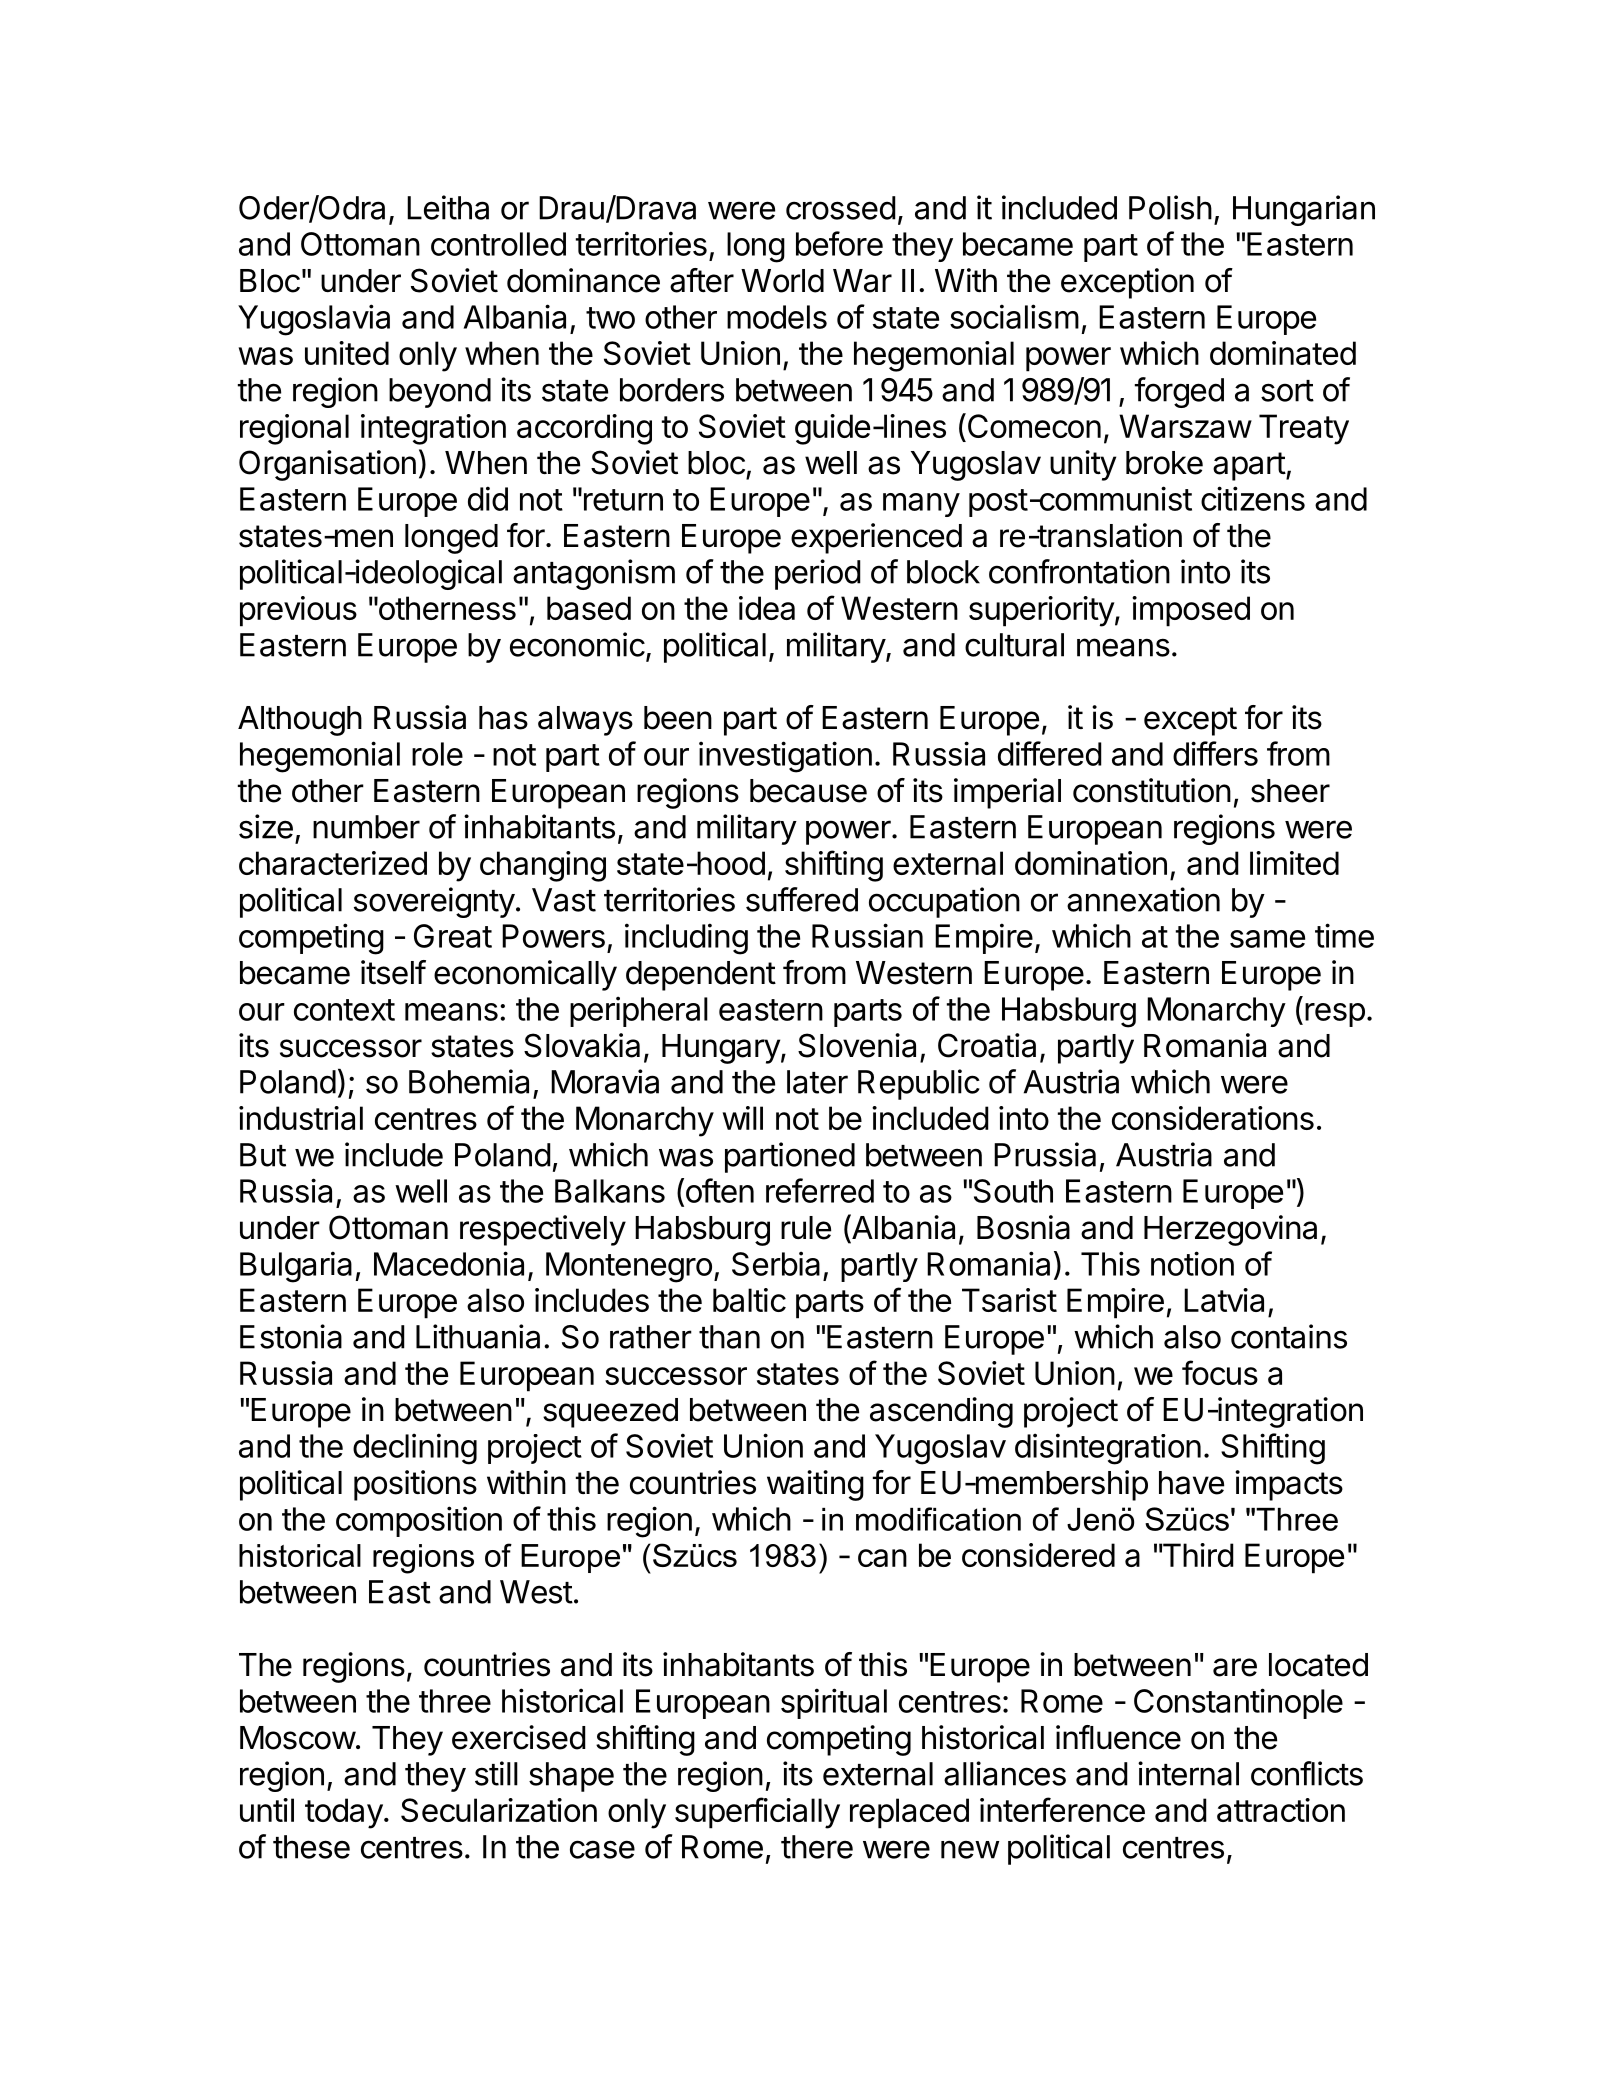  I want to click on Latvia, so click(1224, 1300).
